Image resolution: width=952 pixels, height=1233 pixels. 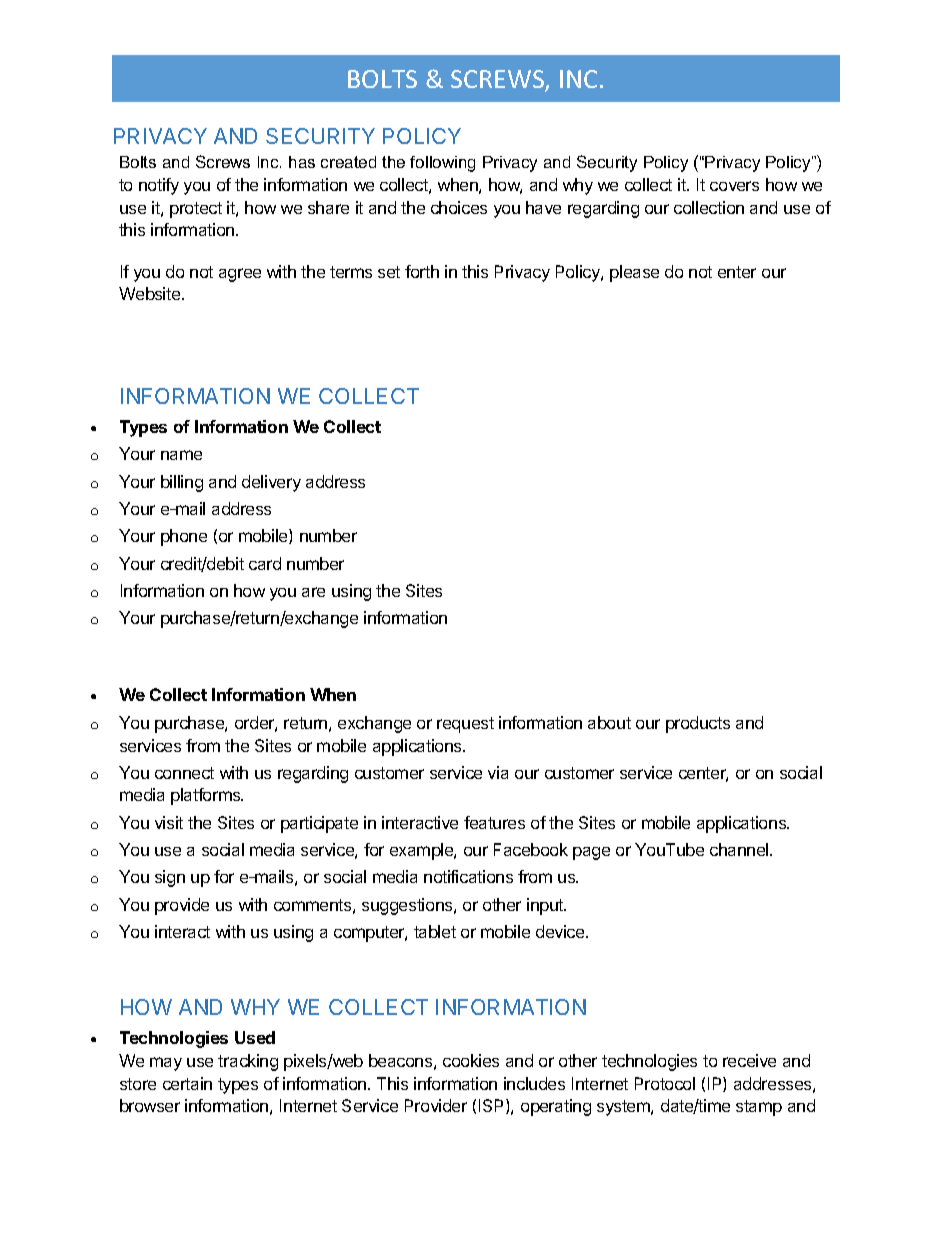 What do you see at coordinates (181, 455) in the screenshot?
I see `name` at bounding box center [181, 455].
